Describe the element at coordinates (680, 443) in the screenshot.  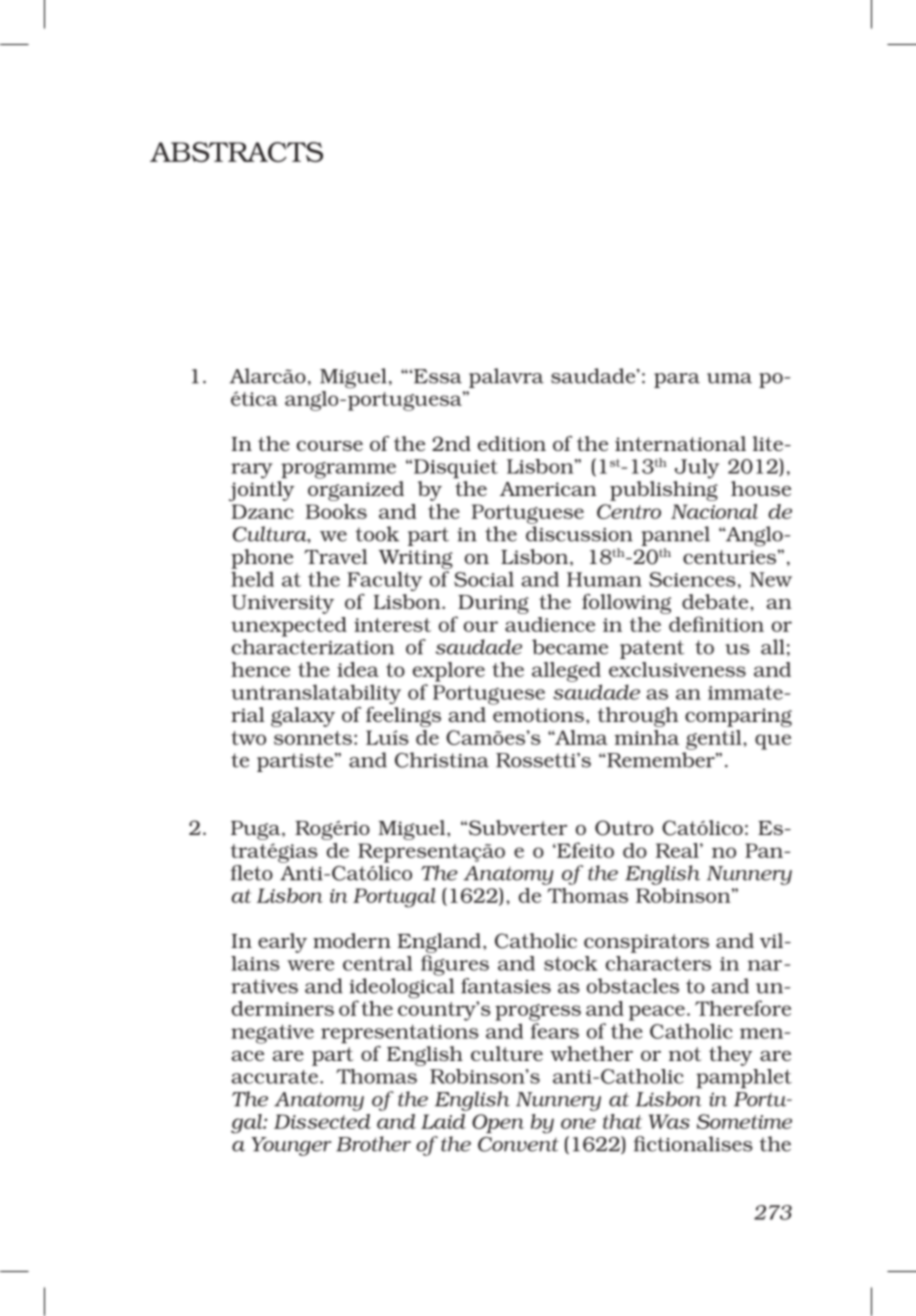
I see `international` at that location.
